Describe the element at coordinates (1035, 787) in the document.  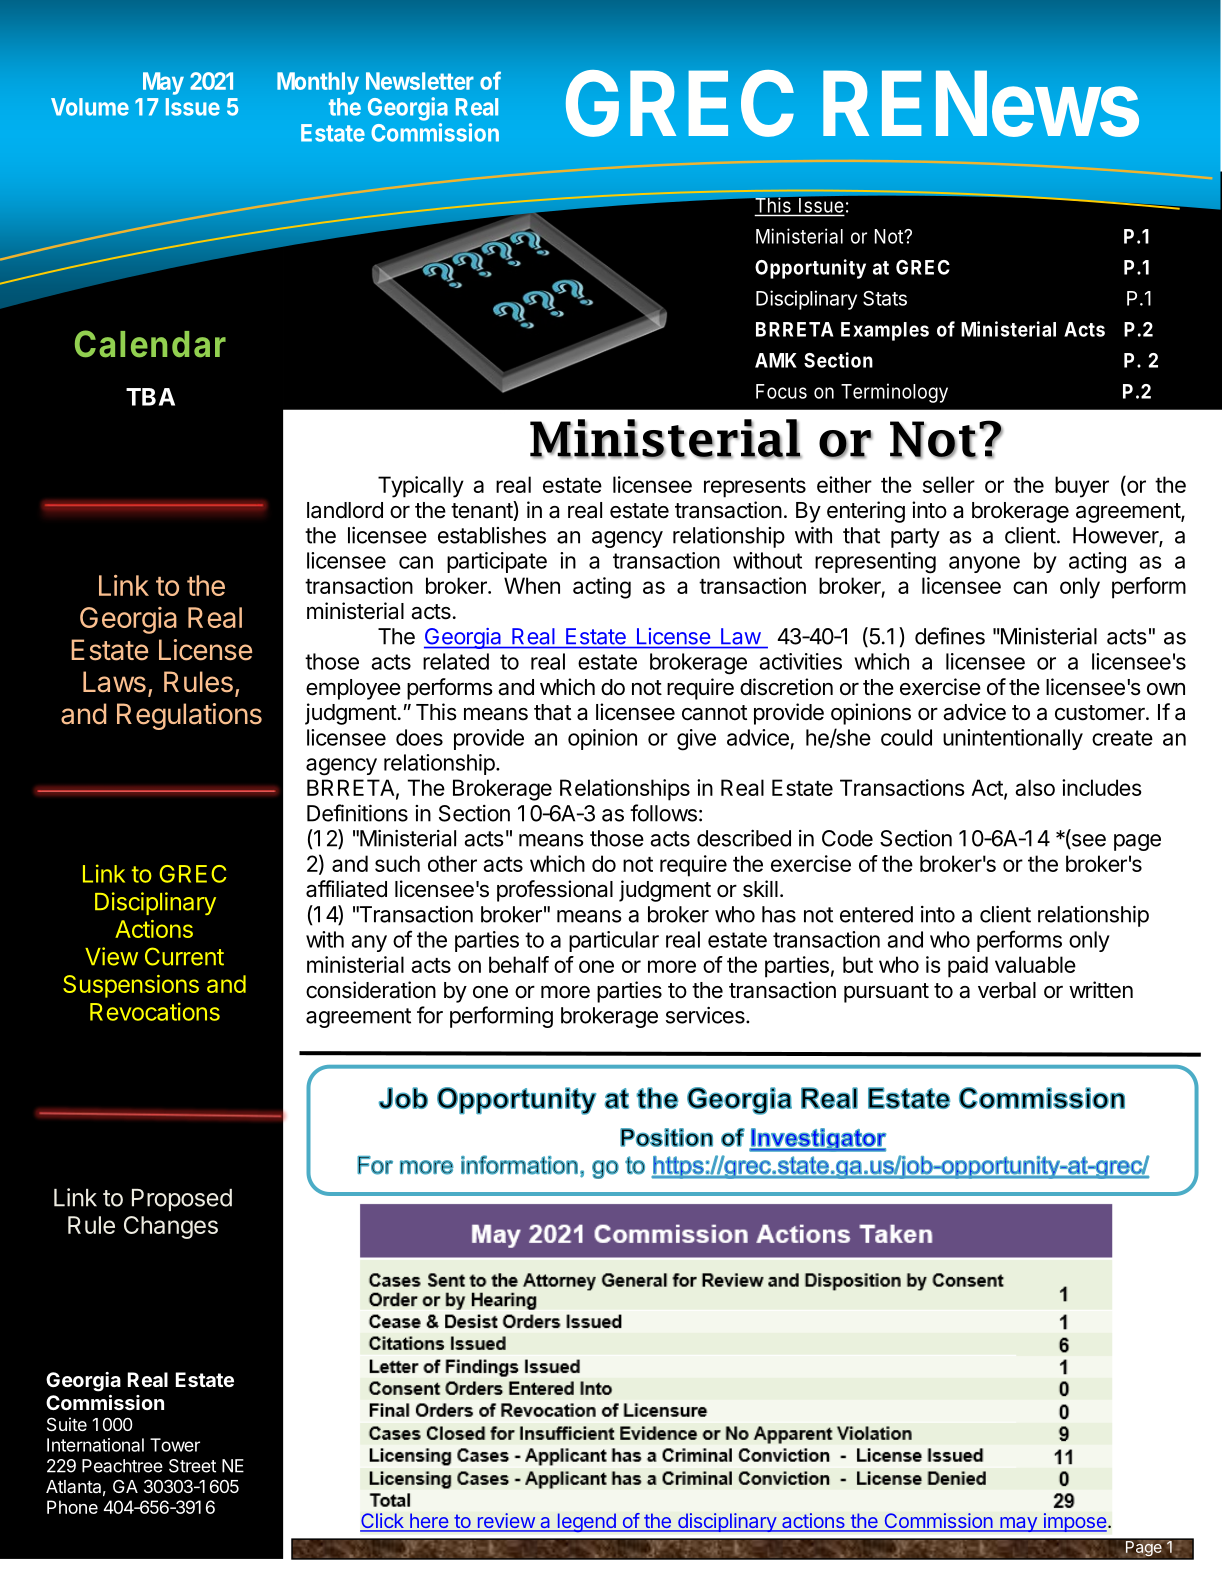
I see `also` at that location.
